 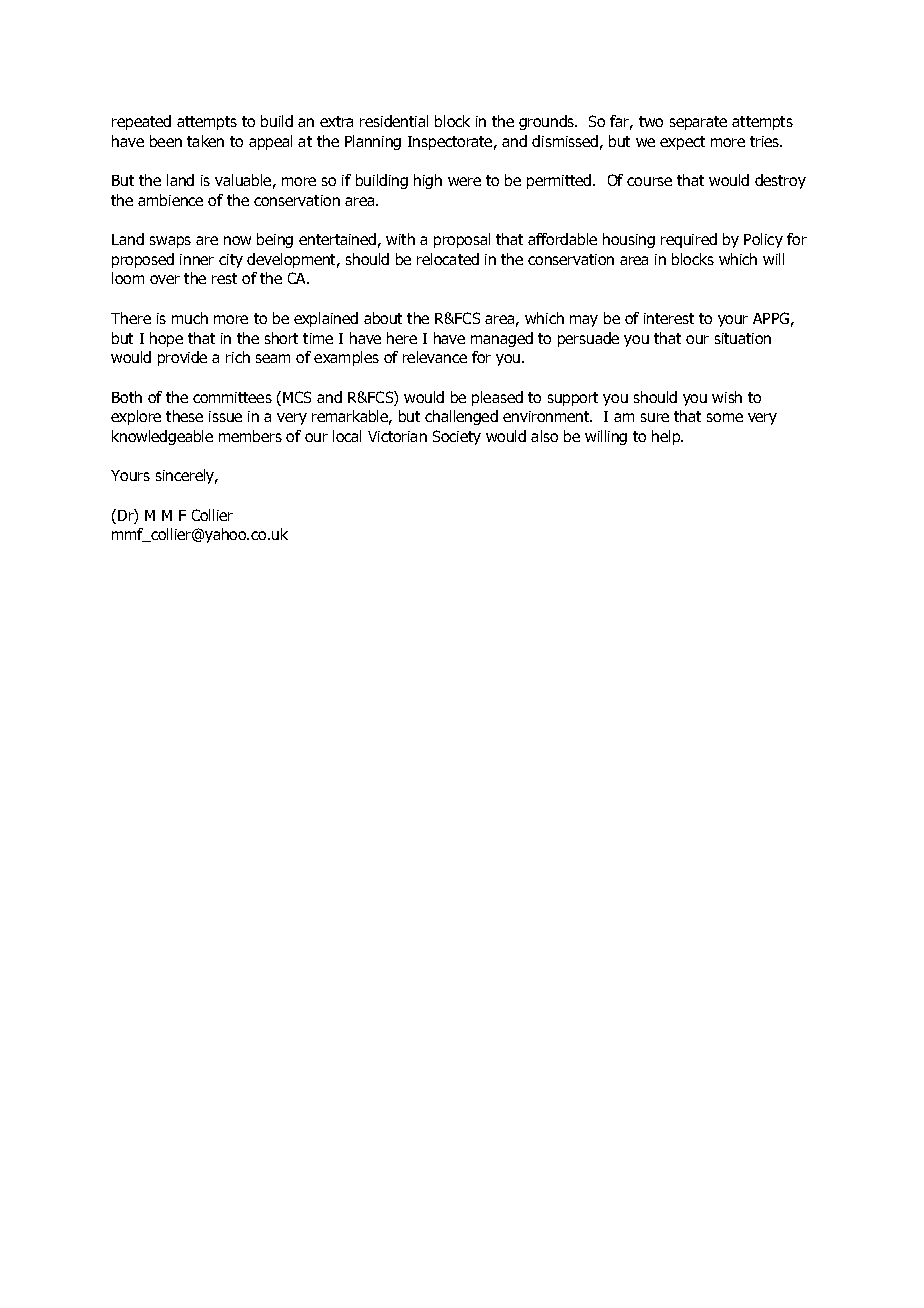 I want to click on provide, so click(x=182, y=358).
